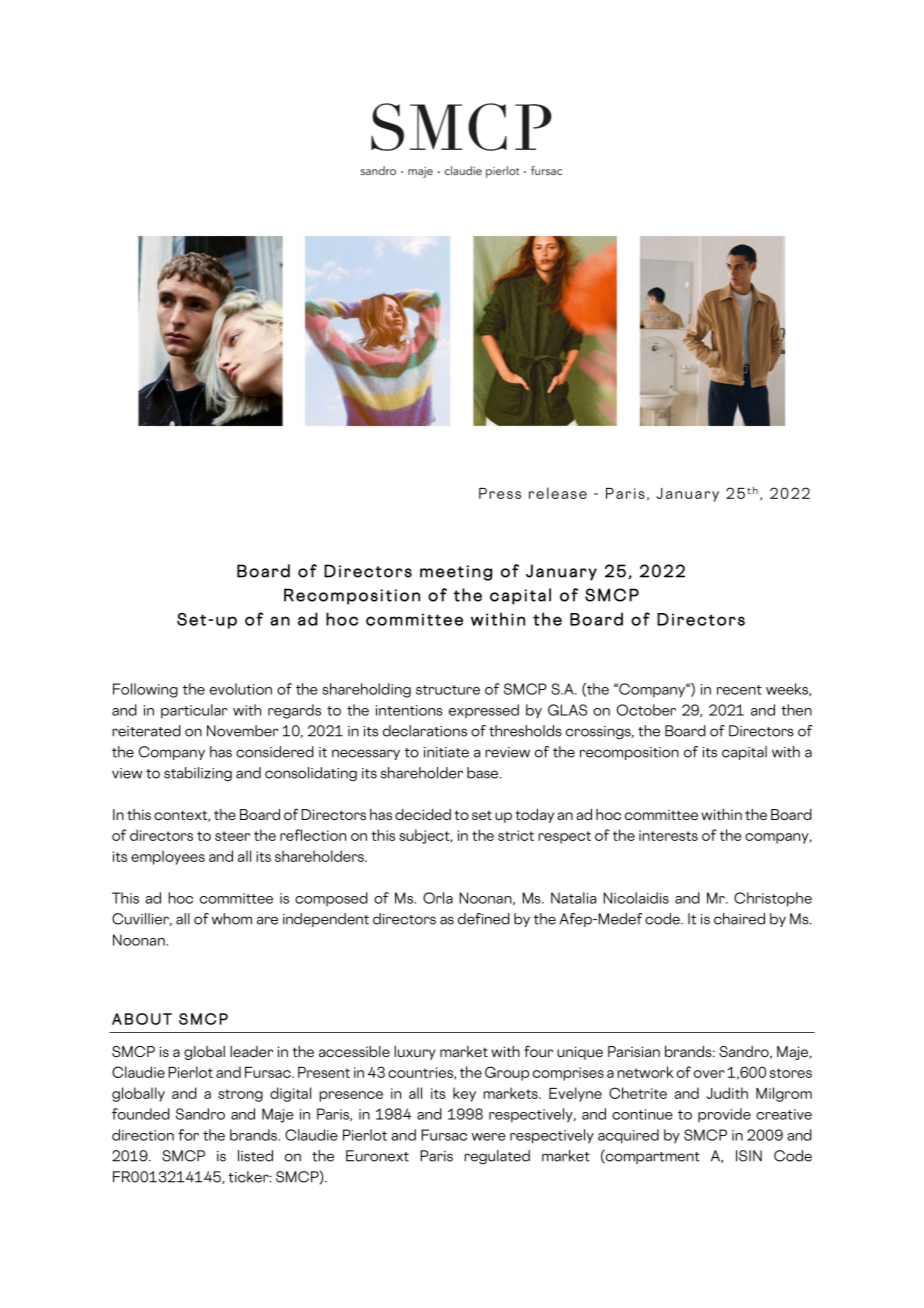 The image size is (924, 1308). Describe the element at coordinates (668, 835) in the screenshot. I see `interests` at that location.
